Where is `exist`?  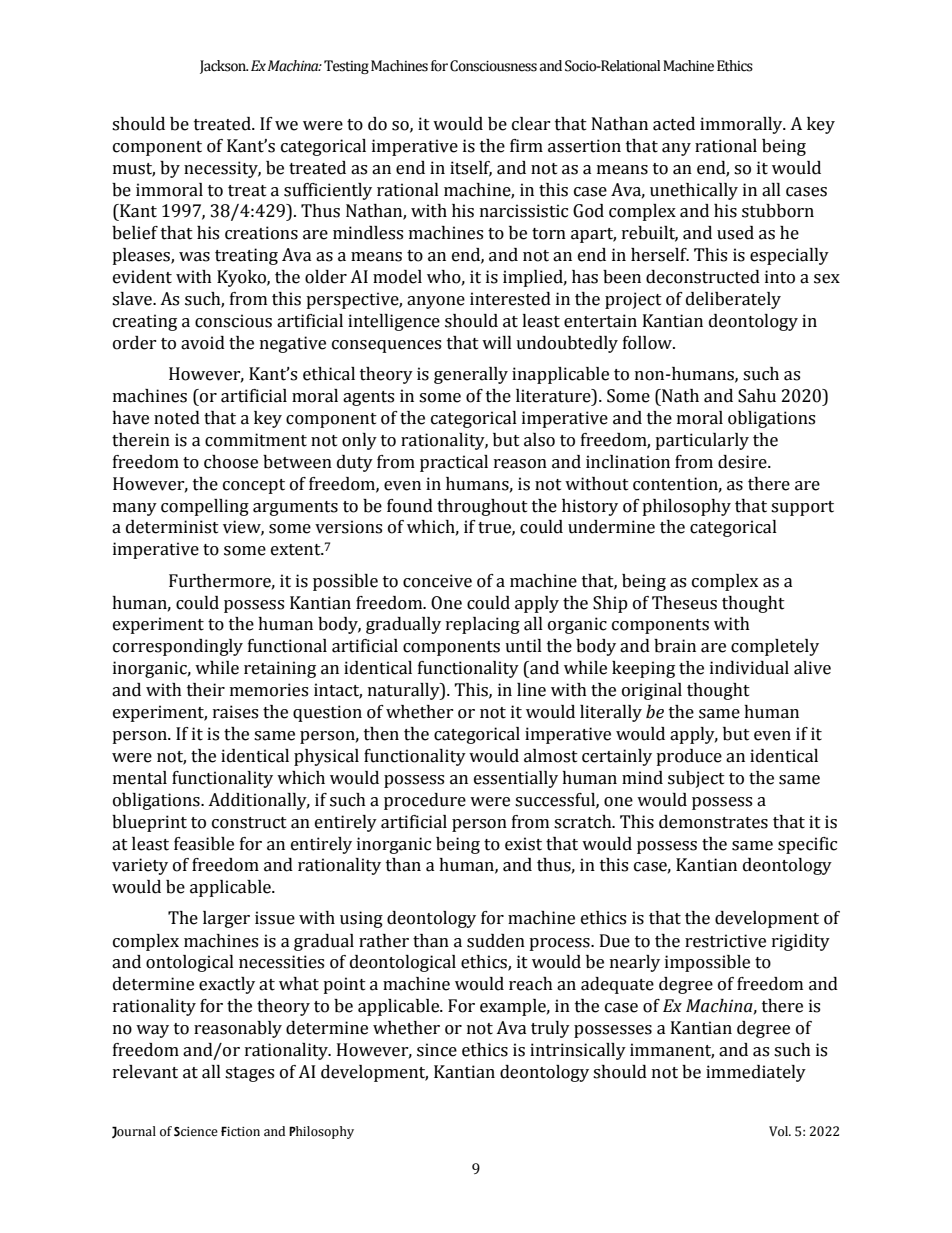
exist is located at coordinates (523, 844).
